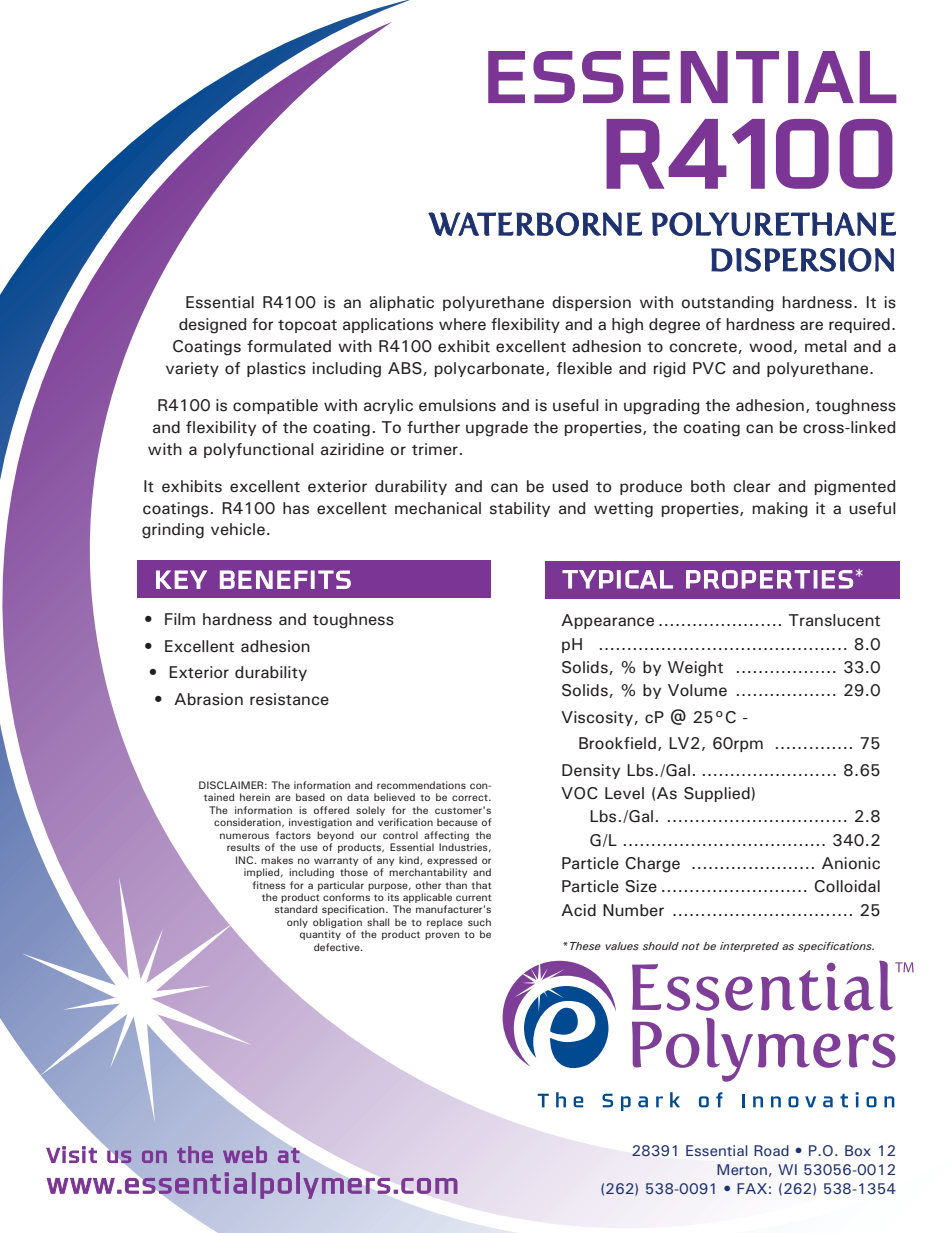  I want to click on outstanding, so click(727, 304).
